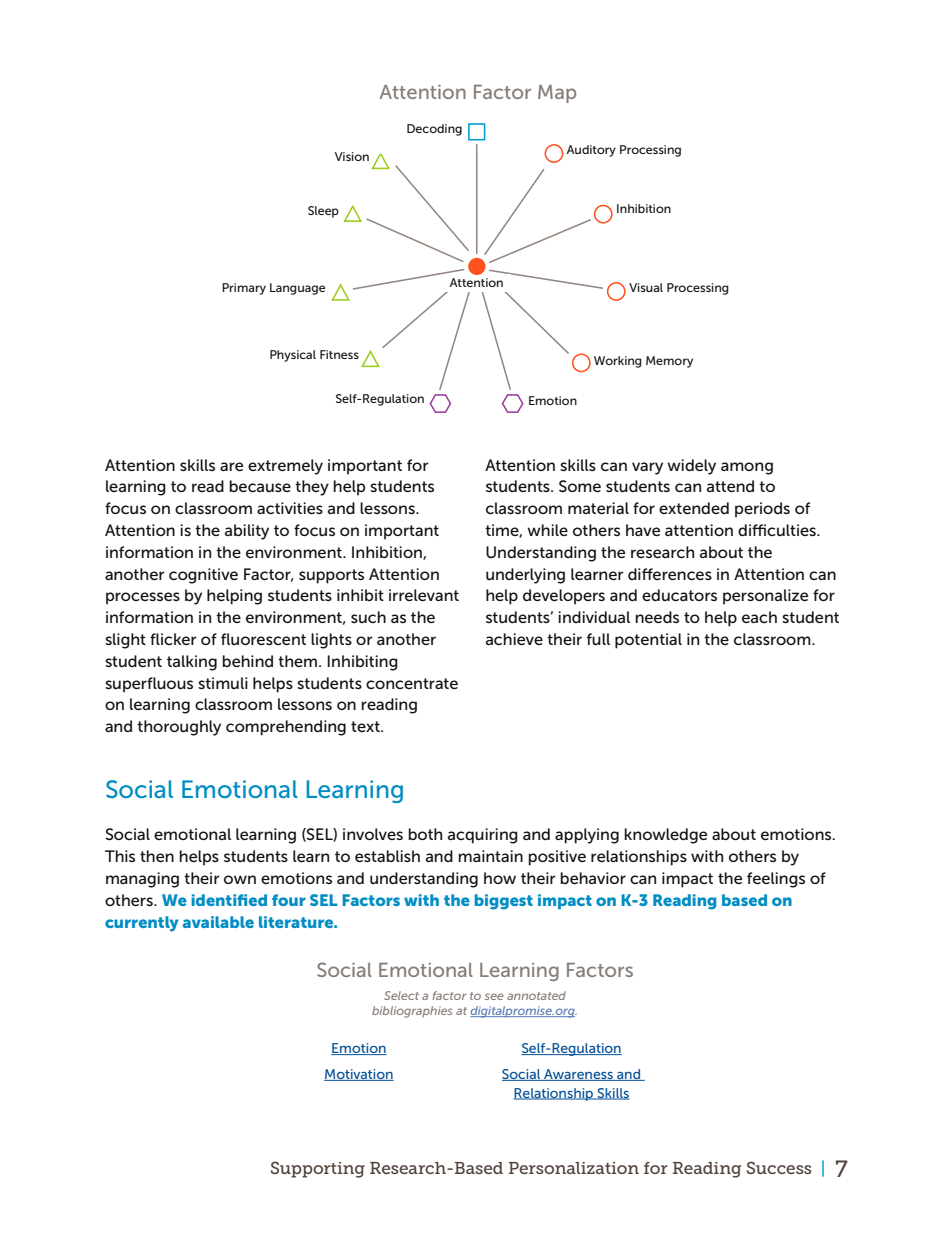 Image resolution: width=952 pixels, height=1233 pixels. What do you see at coordinates (434, 130) in the screenshot?
I see `Decoding` at bounding box center [434, 130].
